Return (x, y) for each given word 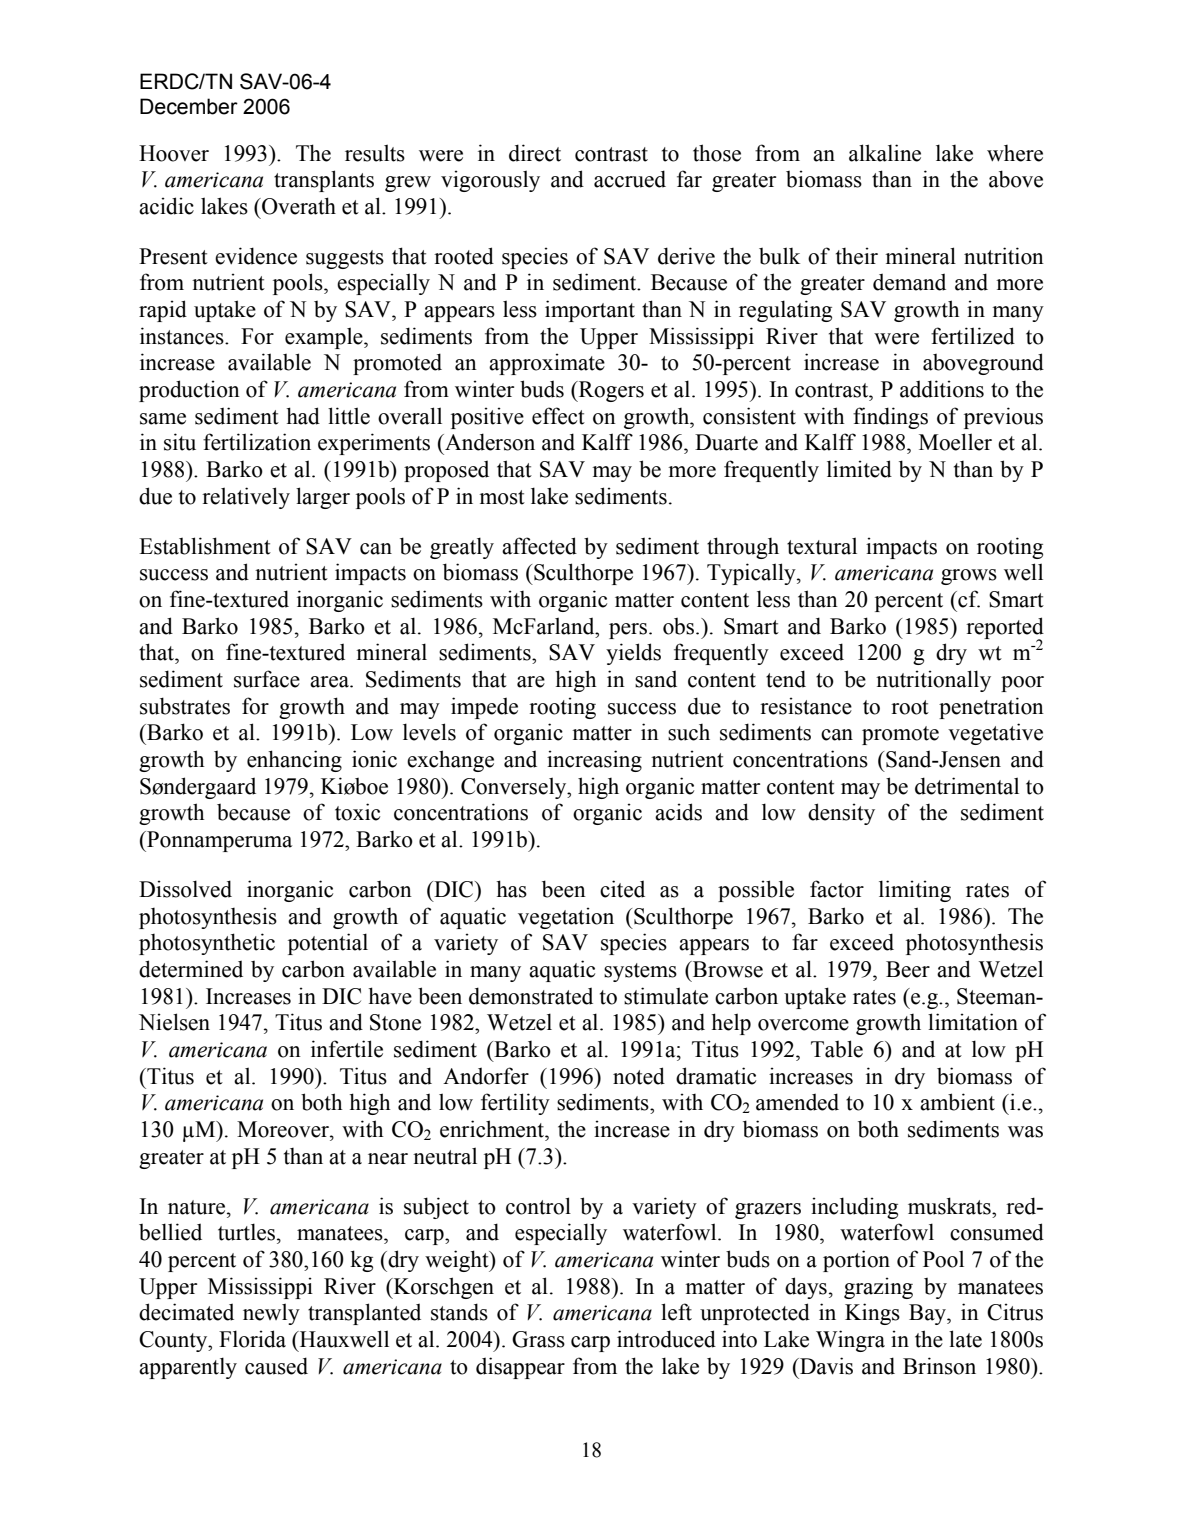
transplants (324, 181)
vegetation (566, 918)
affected (539, 546)
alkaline (885, 153)
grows (969, 577)
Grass (538, 1339)
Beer (908, 969)
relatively (246, 498)
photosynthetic (207, 944)
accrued (630, 179)
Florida (252, 1339)
